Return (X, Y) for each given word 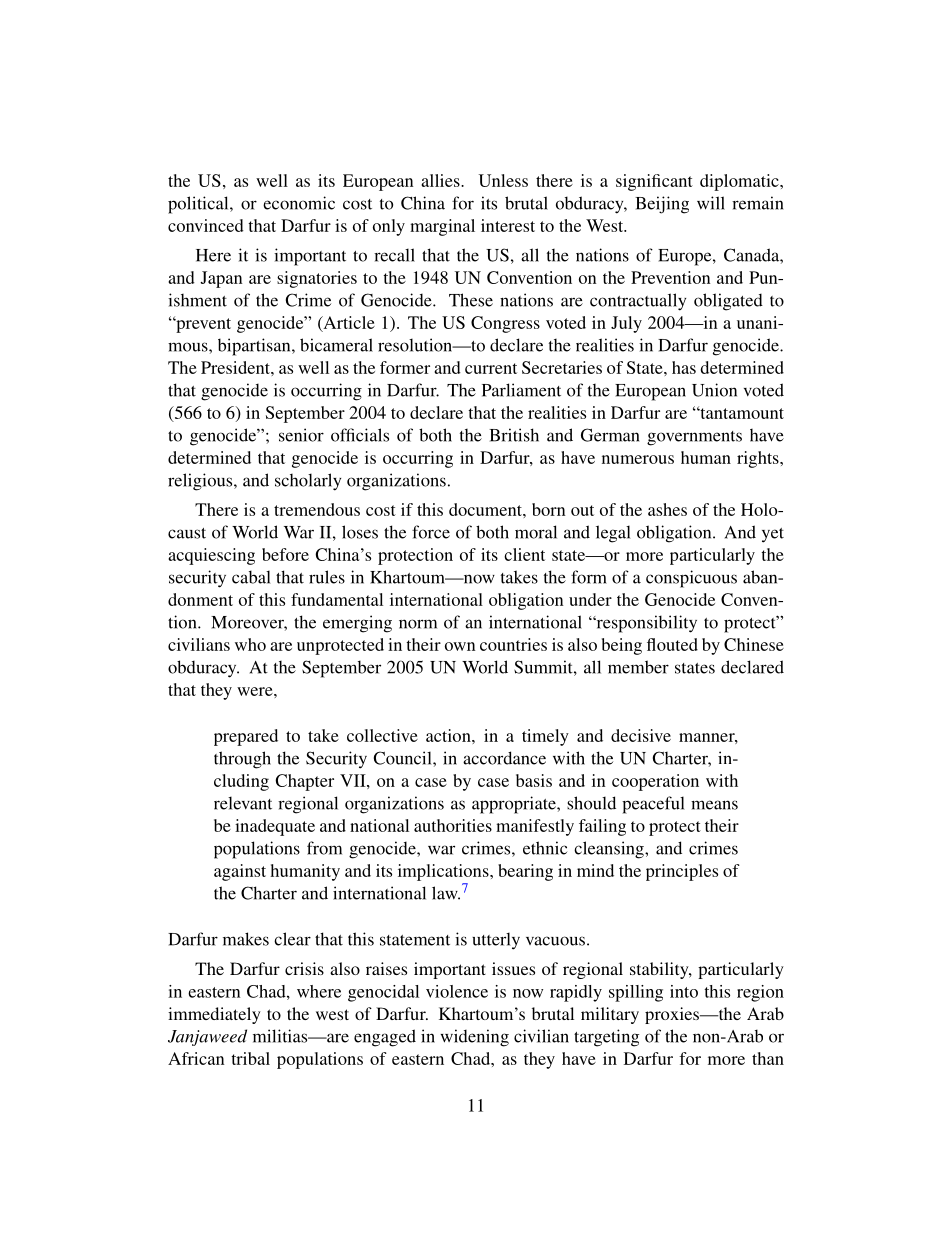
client (524, 554)
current (491, 368)
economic (299, 203)
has (684, 367)
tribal (250, 1058)
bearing (525, 872)
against (240, 872)
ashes (667, 509)
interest (508, 225)
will (711, 203)
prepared (246, 737)
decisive (641, 735)
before (285, 554)
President (236, 367)
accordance (504, 758)
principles (682, 872)
